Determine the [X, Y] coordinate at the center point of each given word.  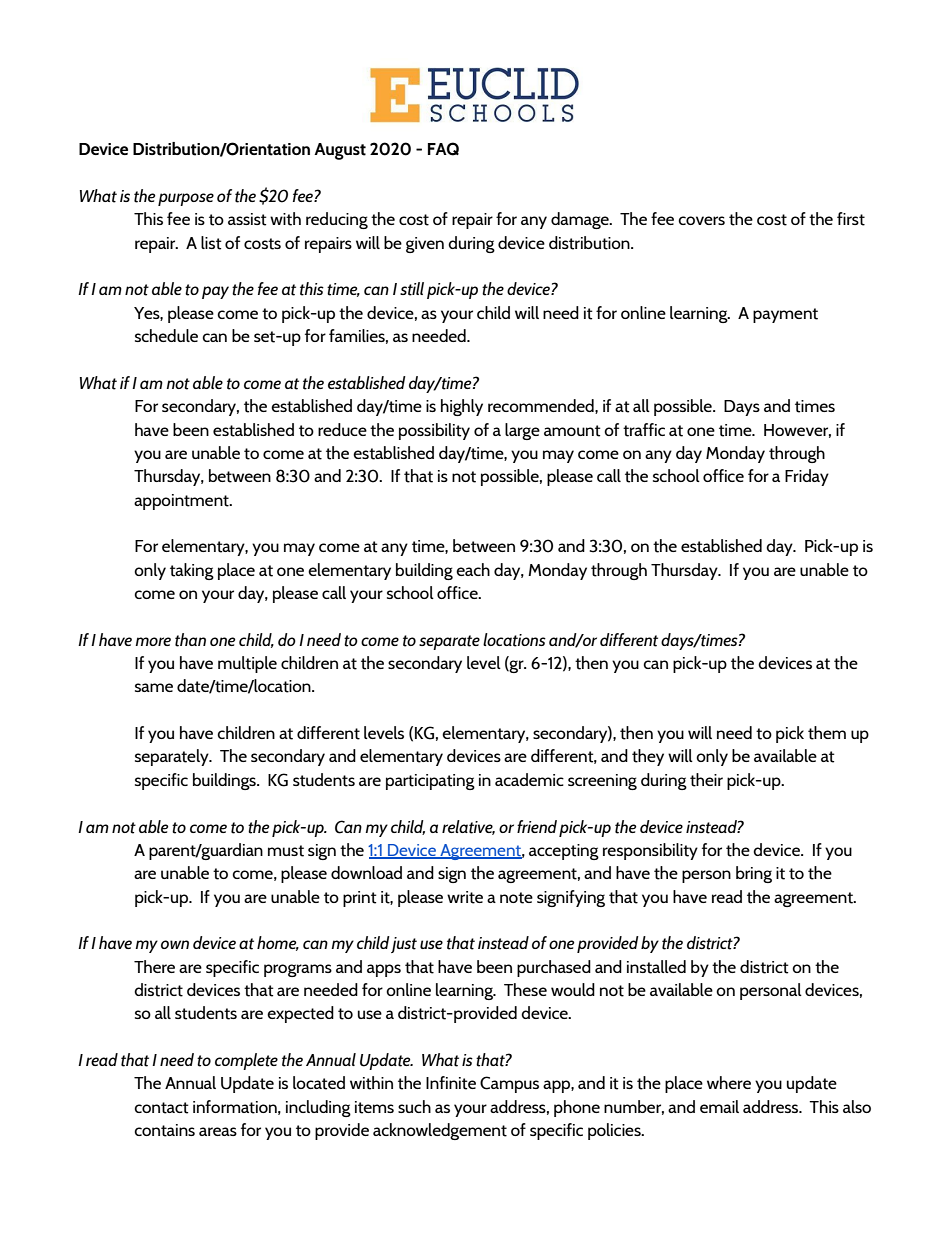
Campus [509, 1084]
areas [218, 1131]
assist [247, 219]
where [729, 1082]
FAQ [443, 149]
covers [701, 220]
